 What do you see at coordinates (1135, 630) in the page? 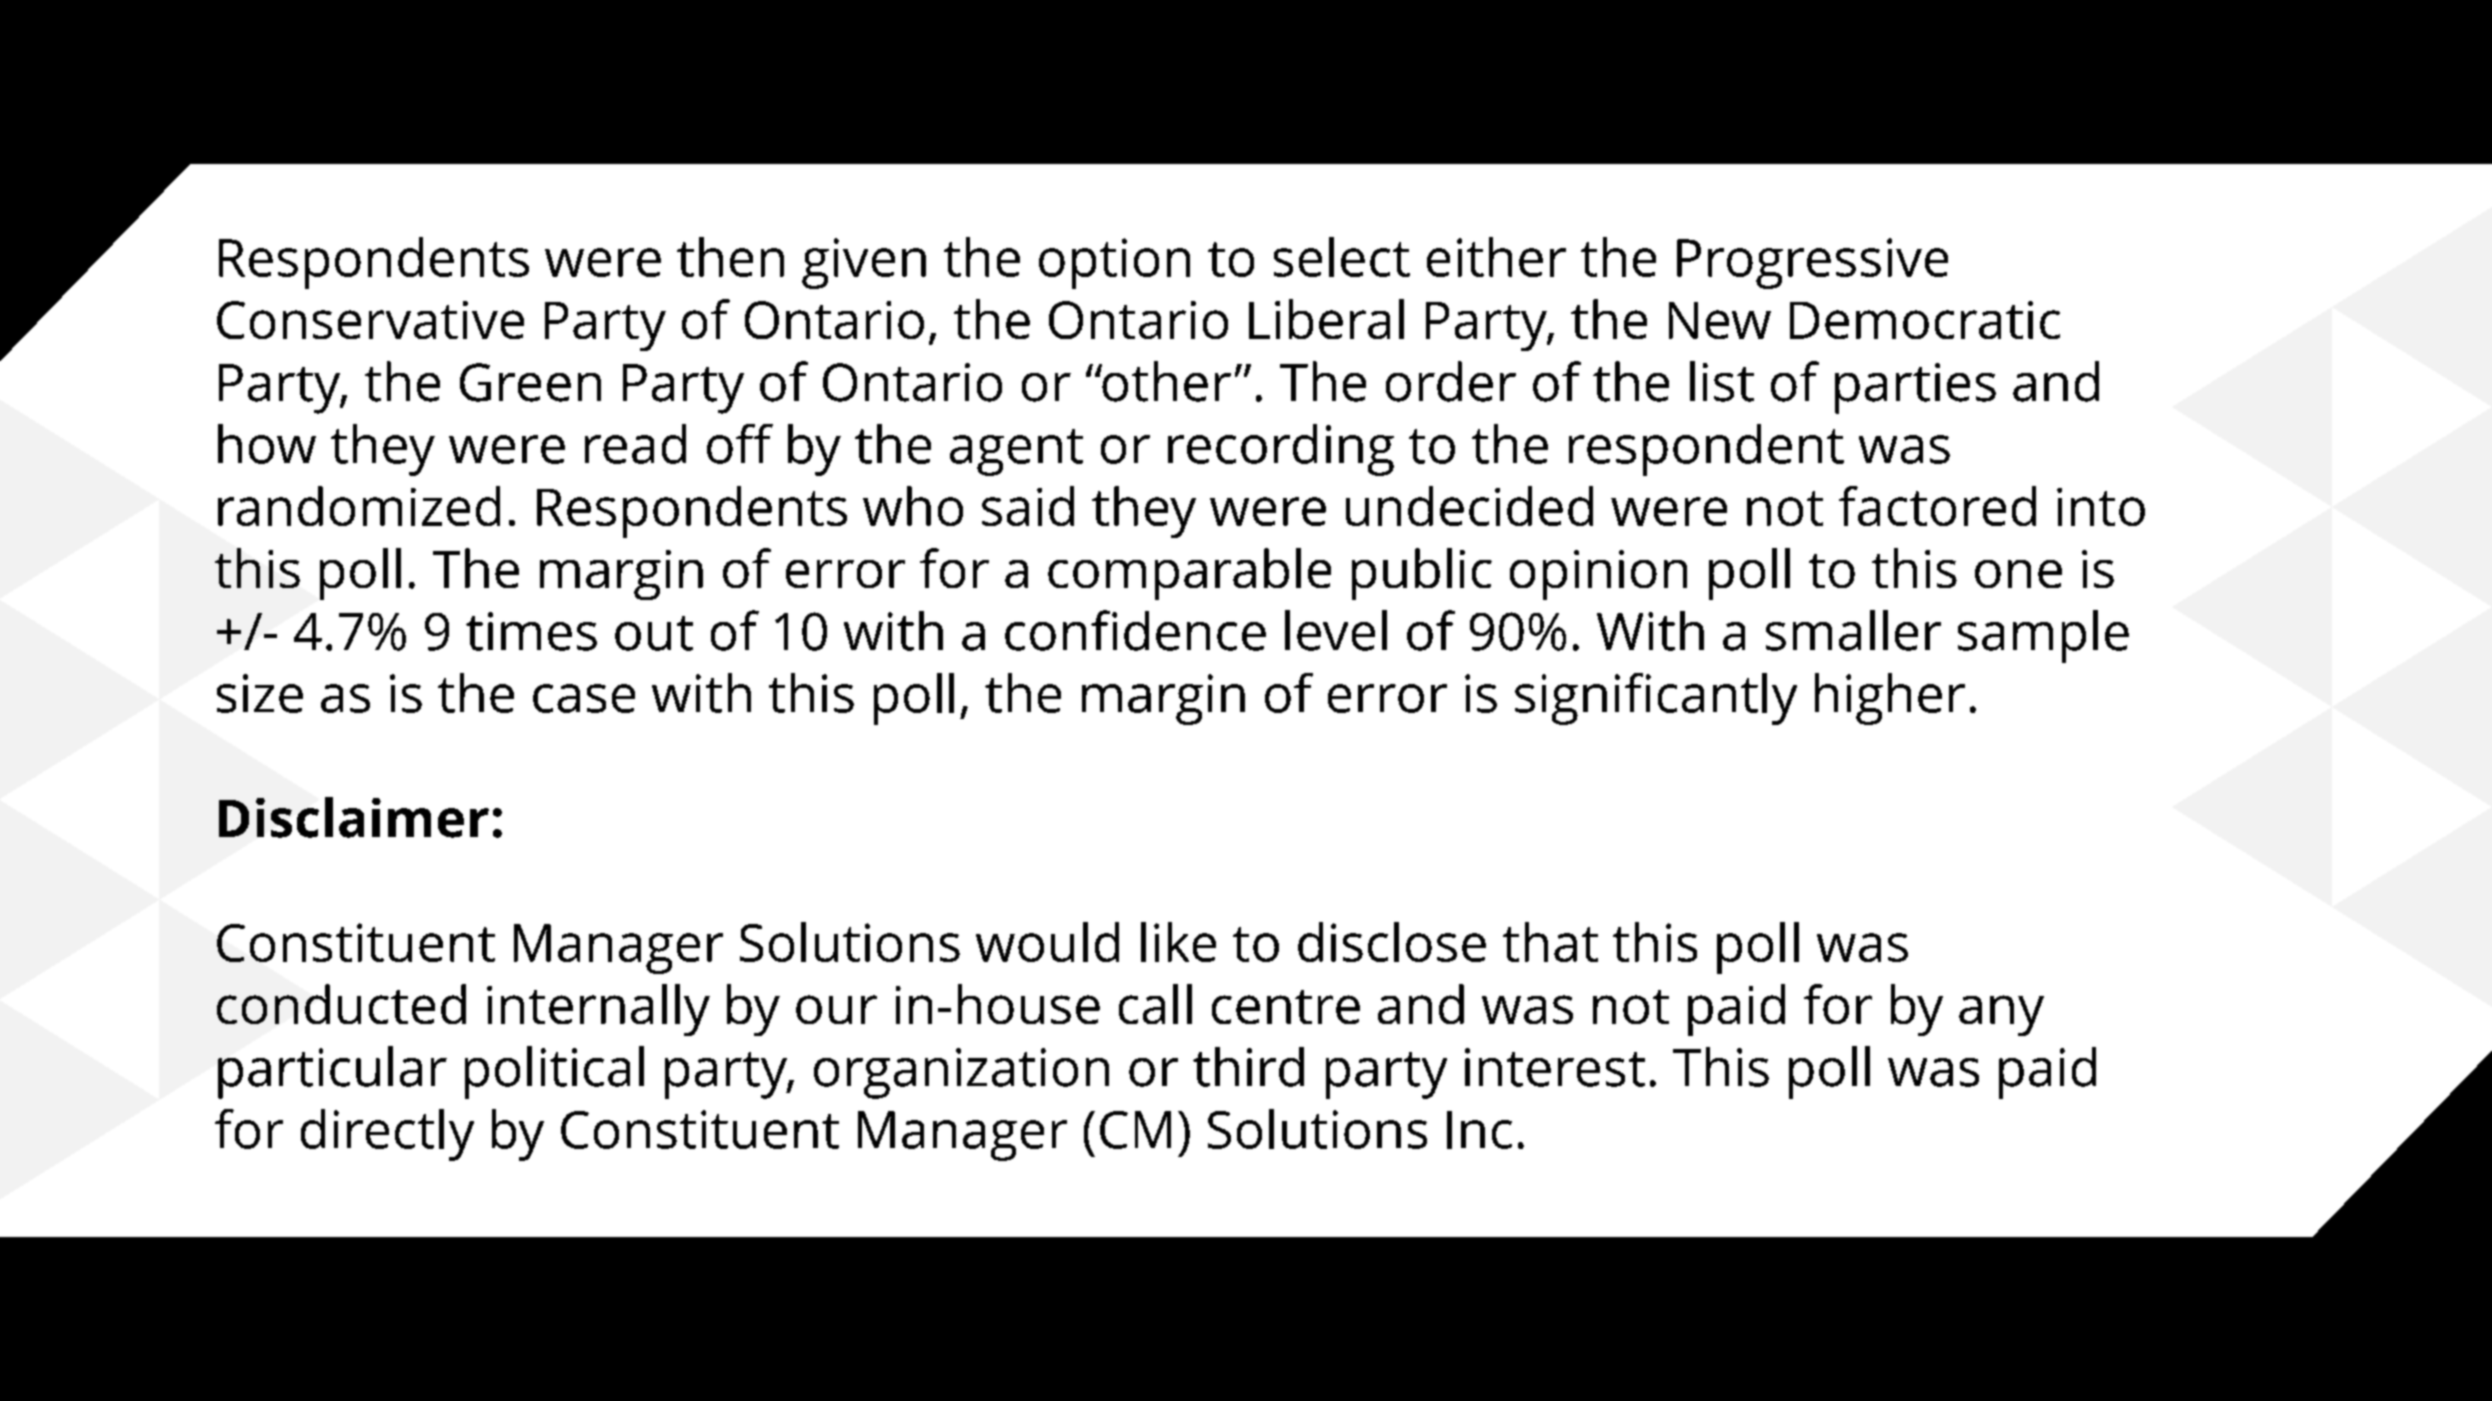
I see `confidence` at bounding box center [1135, 630].
